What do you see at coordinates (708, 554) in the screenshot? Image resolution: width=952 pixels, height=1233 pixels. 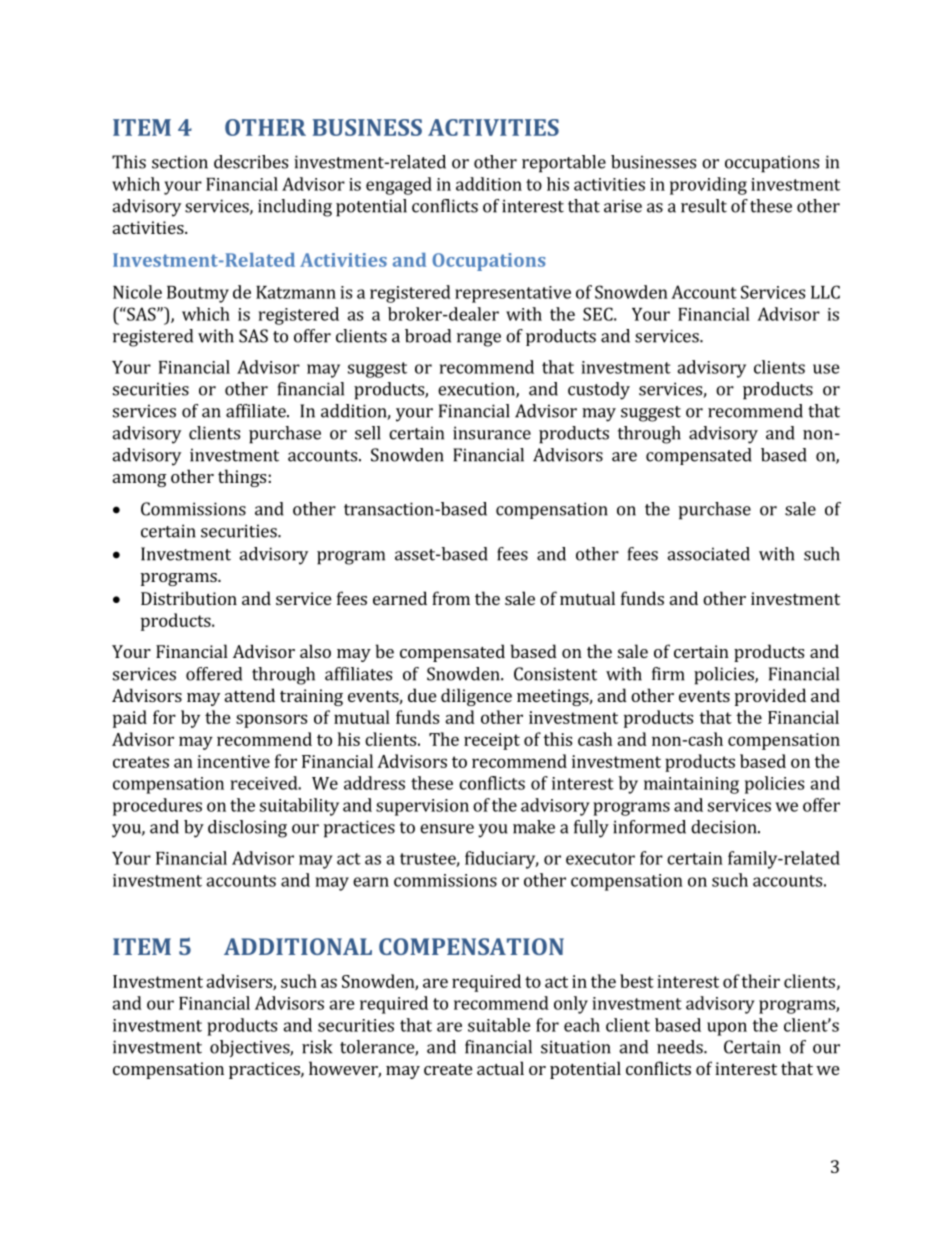 I see `associated` at bounding box center [708, 554].
